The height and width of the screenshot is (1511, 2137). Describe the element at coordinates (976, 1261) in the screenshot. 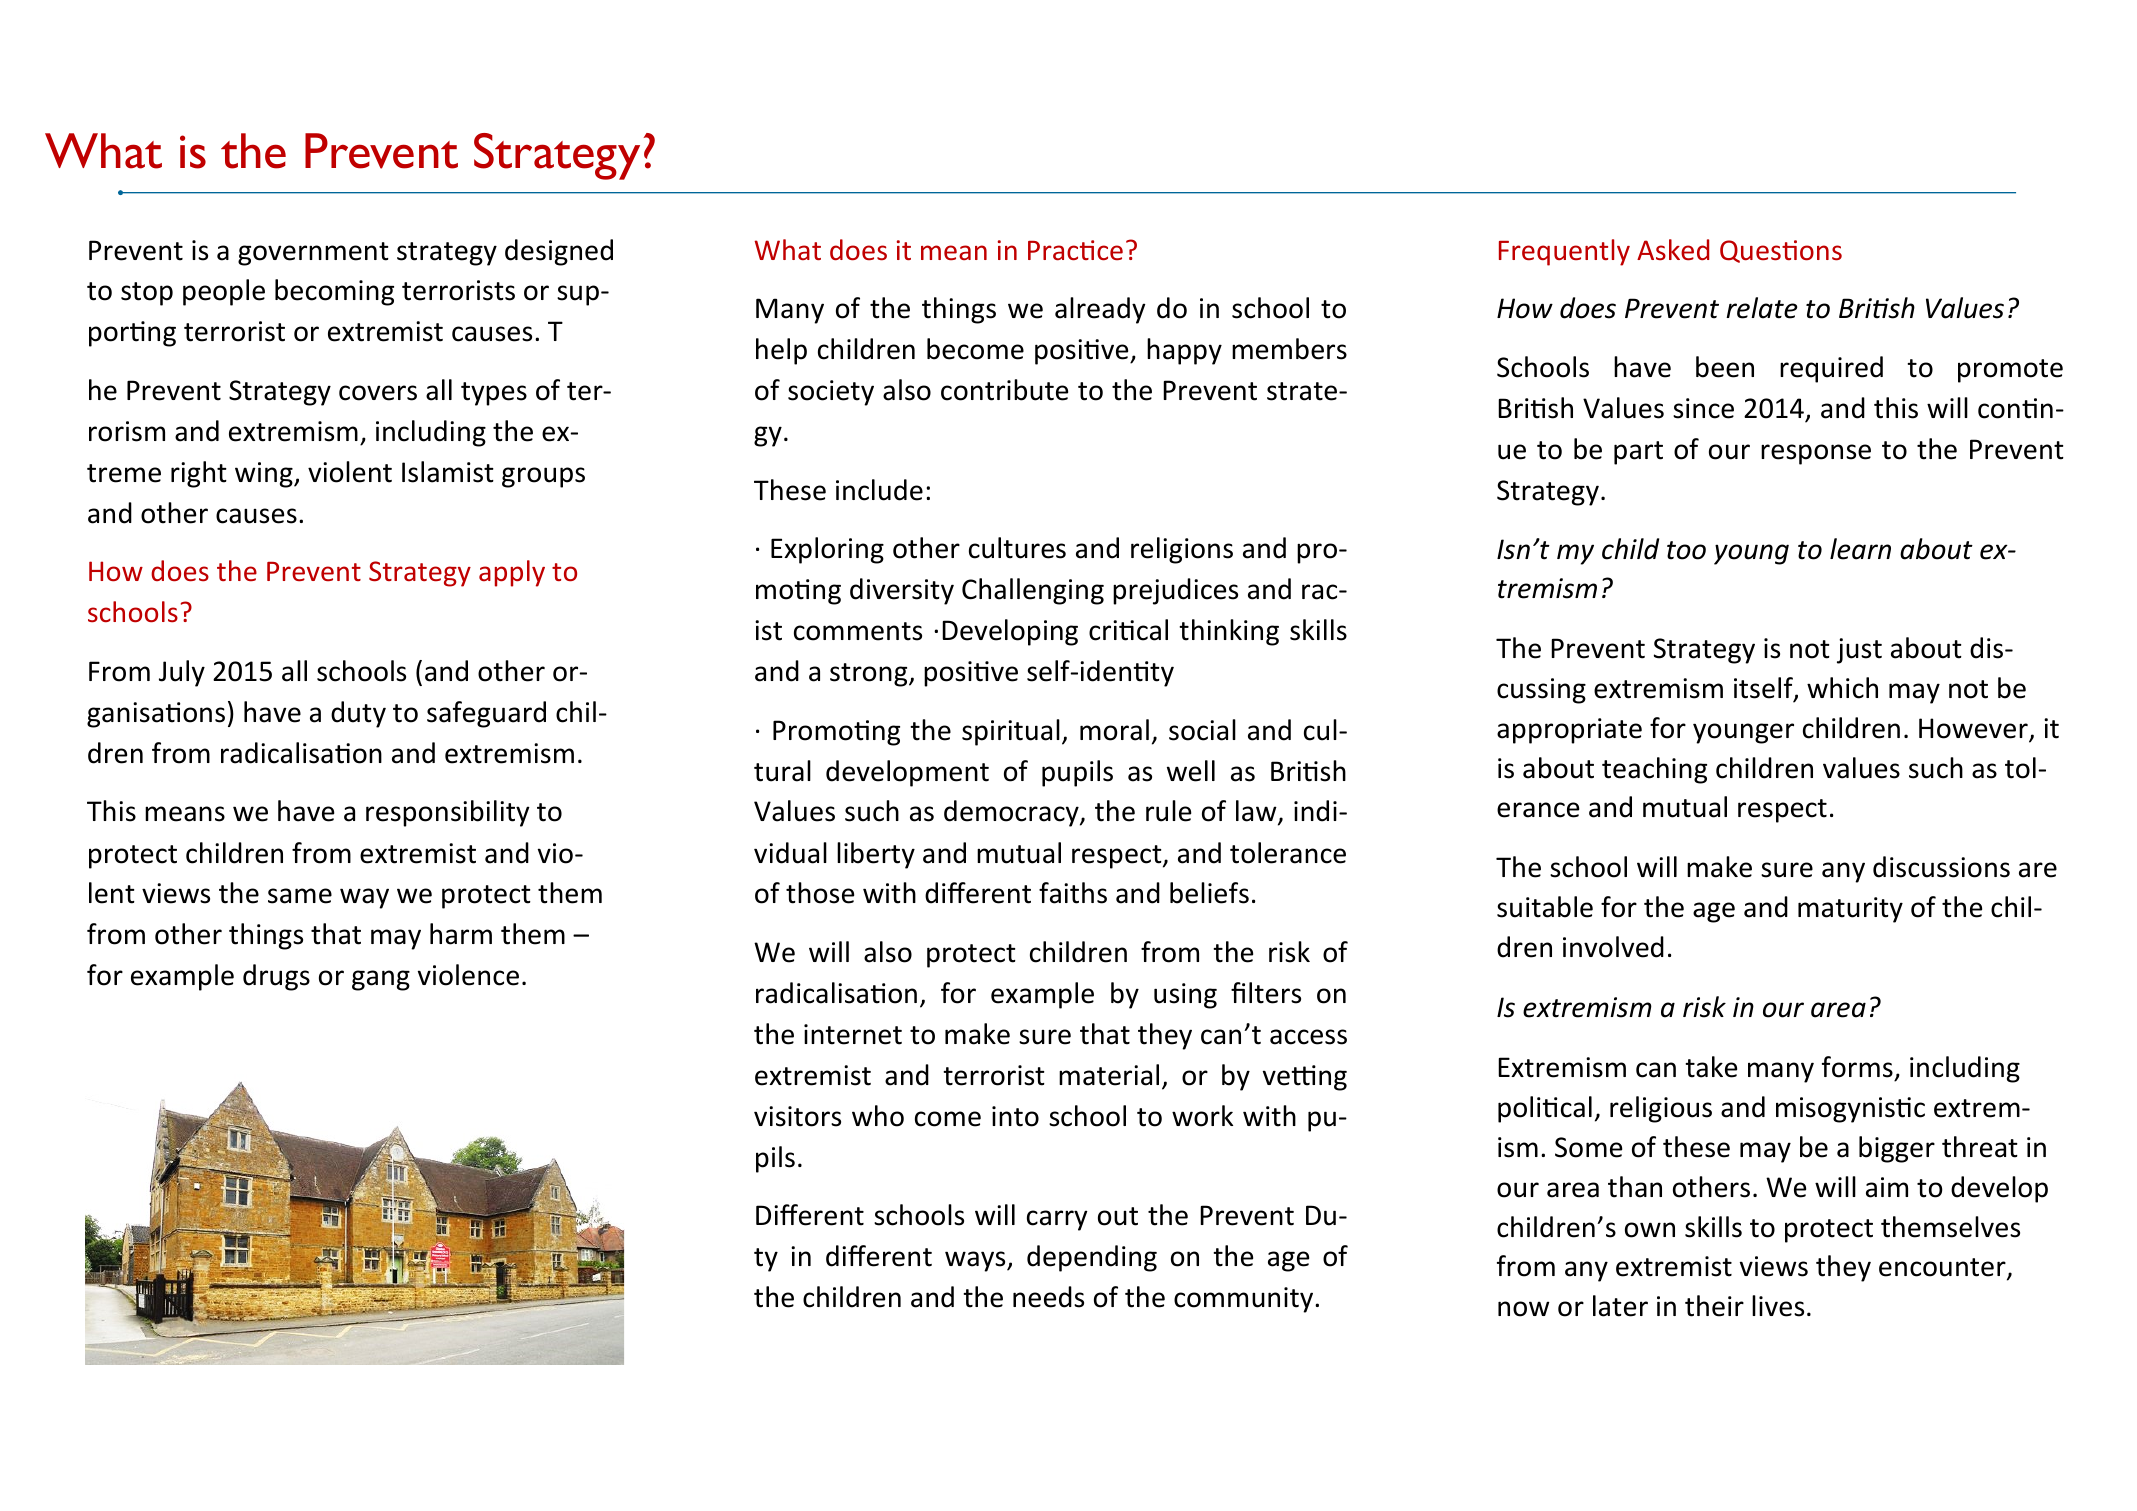

I see `ways` at that location.
